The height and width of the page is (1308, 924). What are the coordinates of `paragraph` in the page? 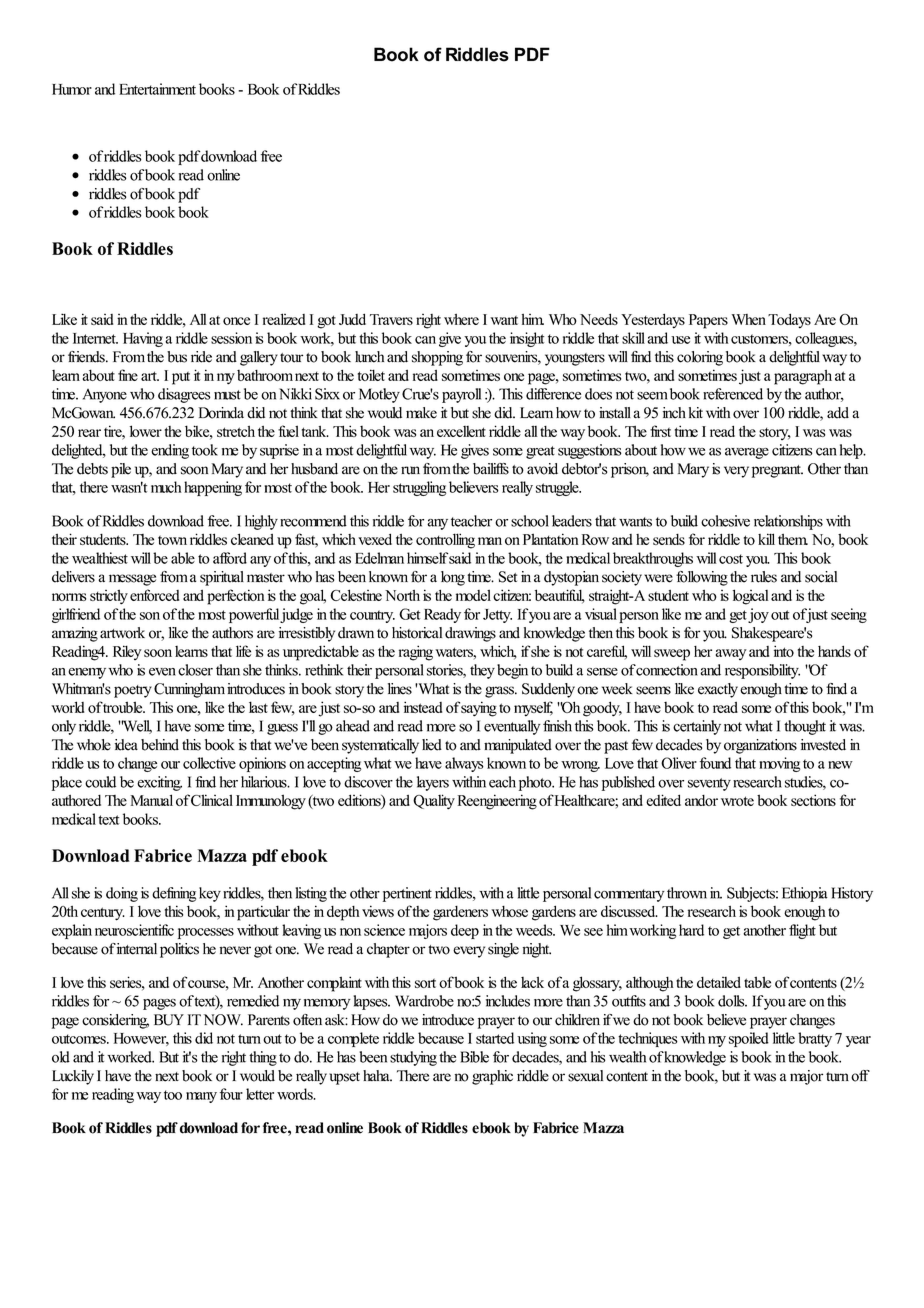 It's located at (803, 377).
